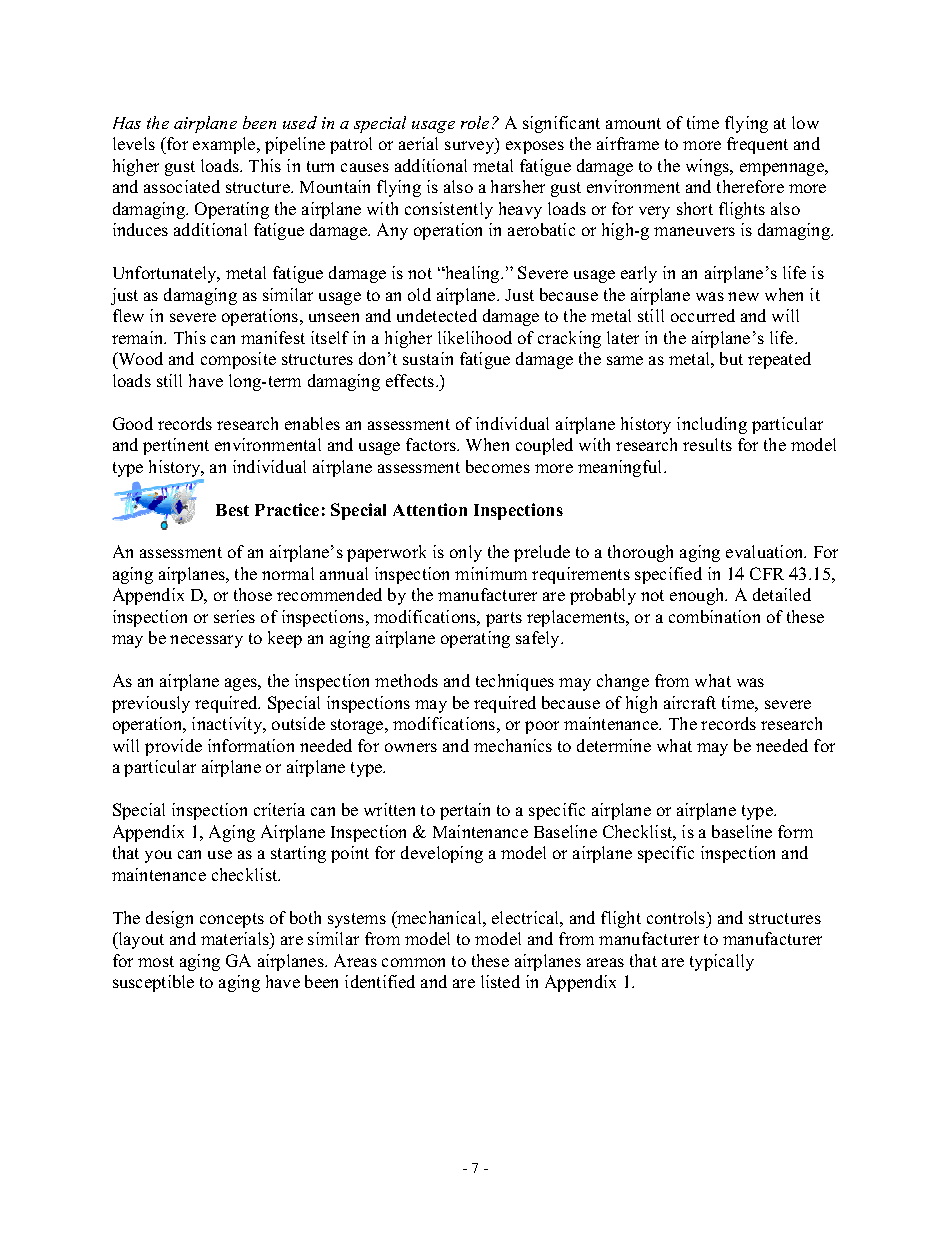 Image resolution: width=952 pixels, height=1233 pixels. I want to click on Unfortunately, so click(166, 274).
